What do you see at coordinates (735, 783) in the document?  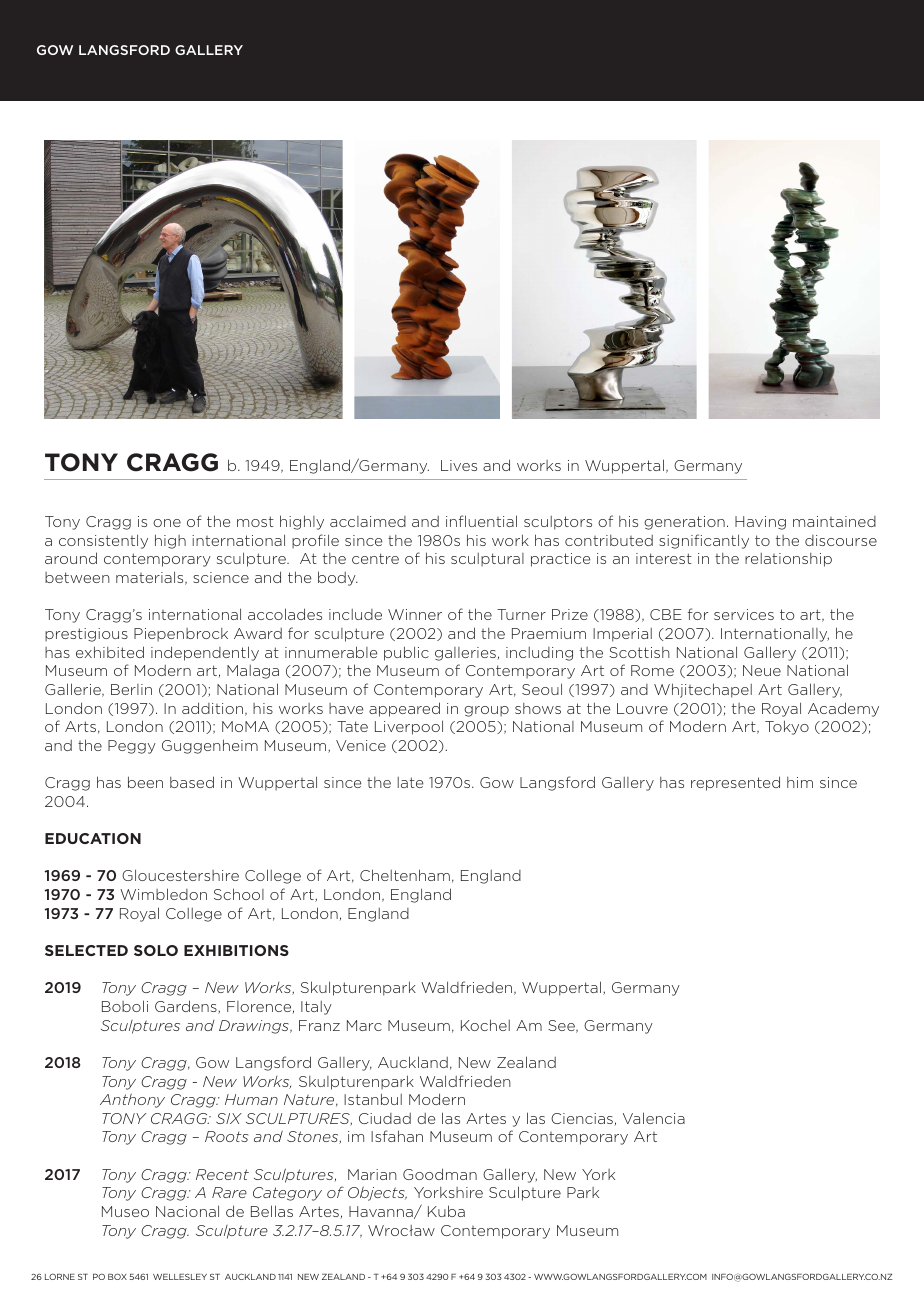 I see `represented` at bounding box center [735, 783].
